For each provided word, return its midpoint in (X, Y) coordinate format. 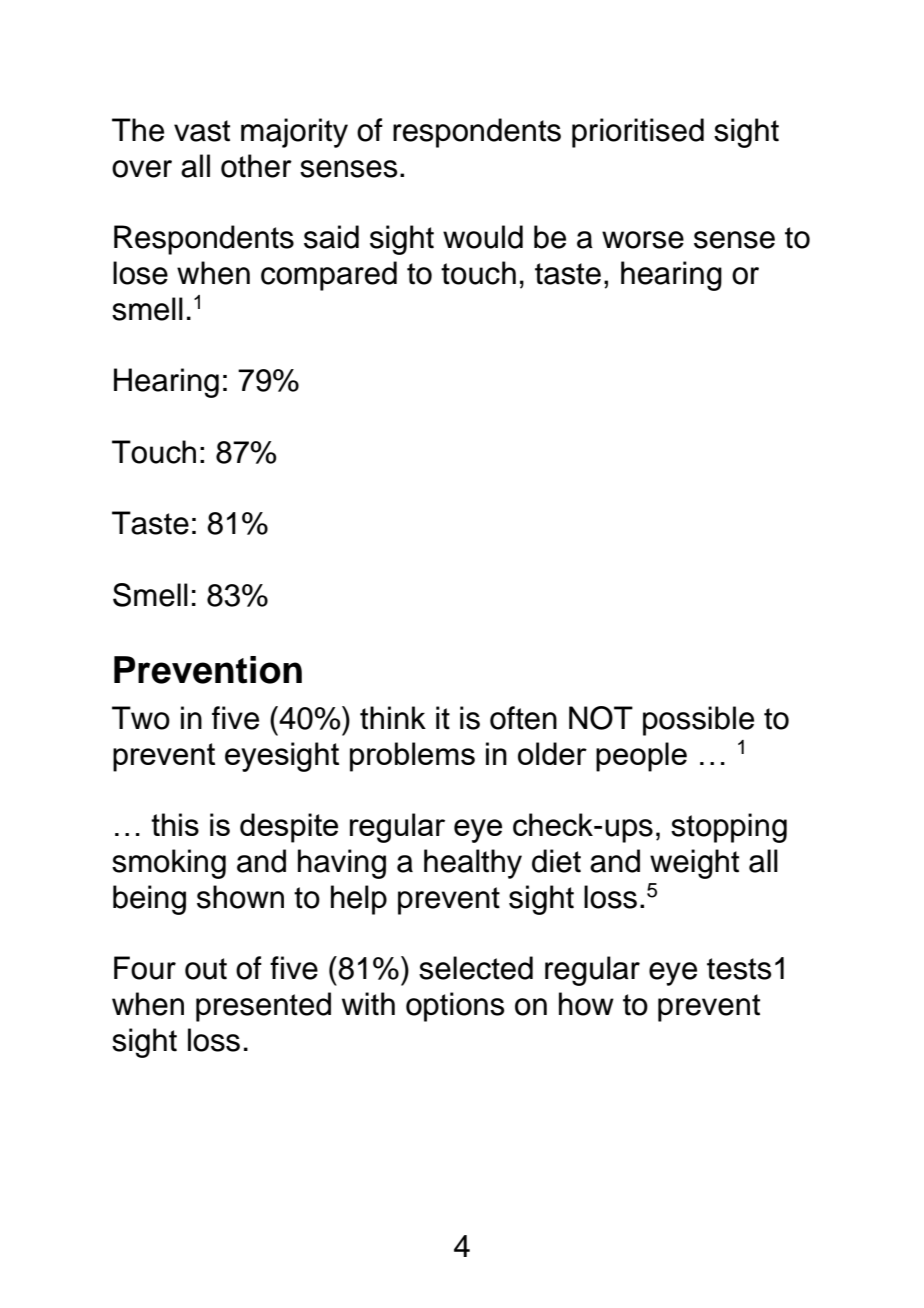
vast (202, 131)
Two (141, 718)
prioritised (638, 133)
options (455, 1007)
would (483, 237)
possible (698, 721)
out (206, 969)
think (393, 718)
